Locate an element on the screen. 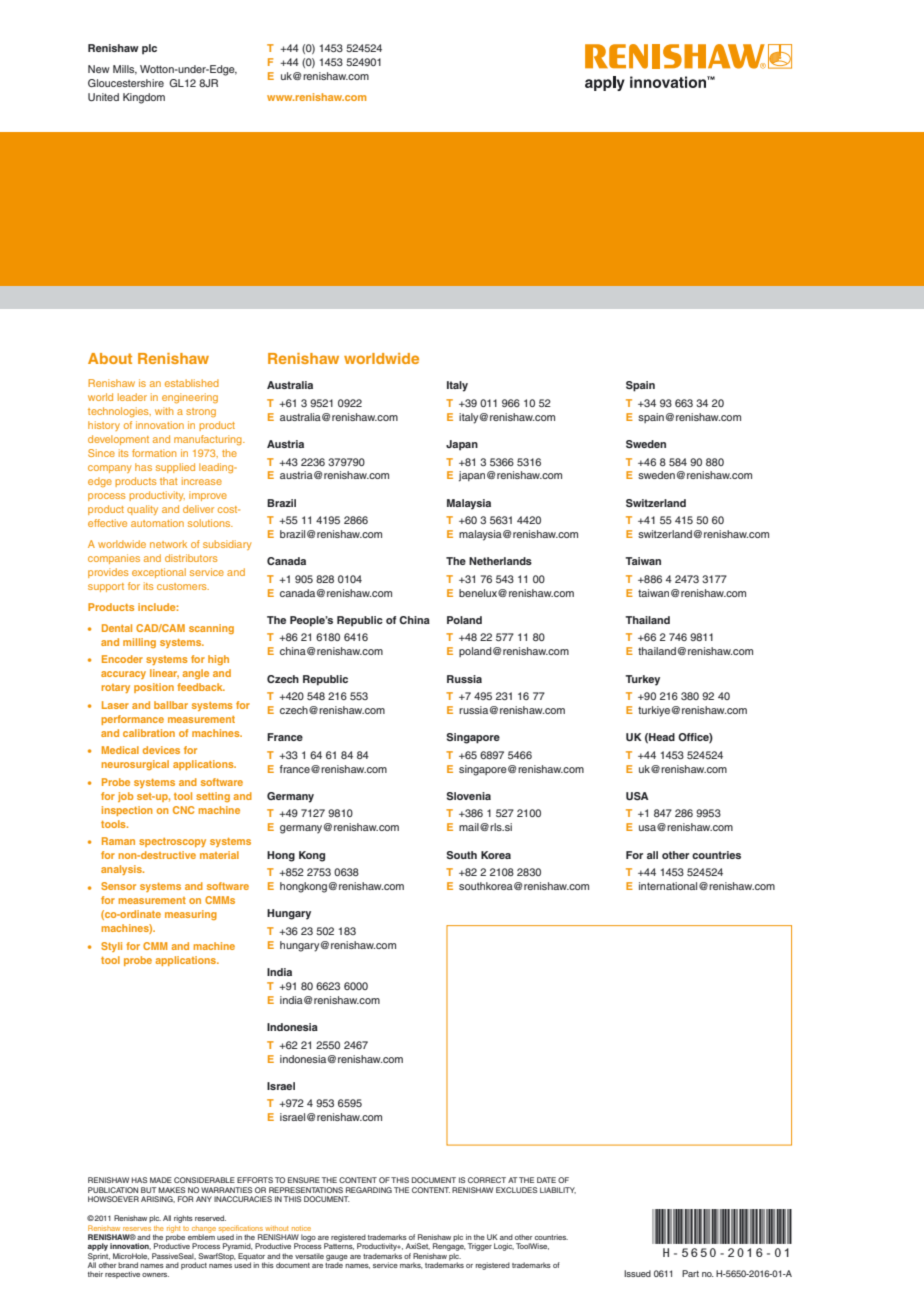 The image size is (924, 1308). Gloucestershire is located at coordinates (126, 83).
